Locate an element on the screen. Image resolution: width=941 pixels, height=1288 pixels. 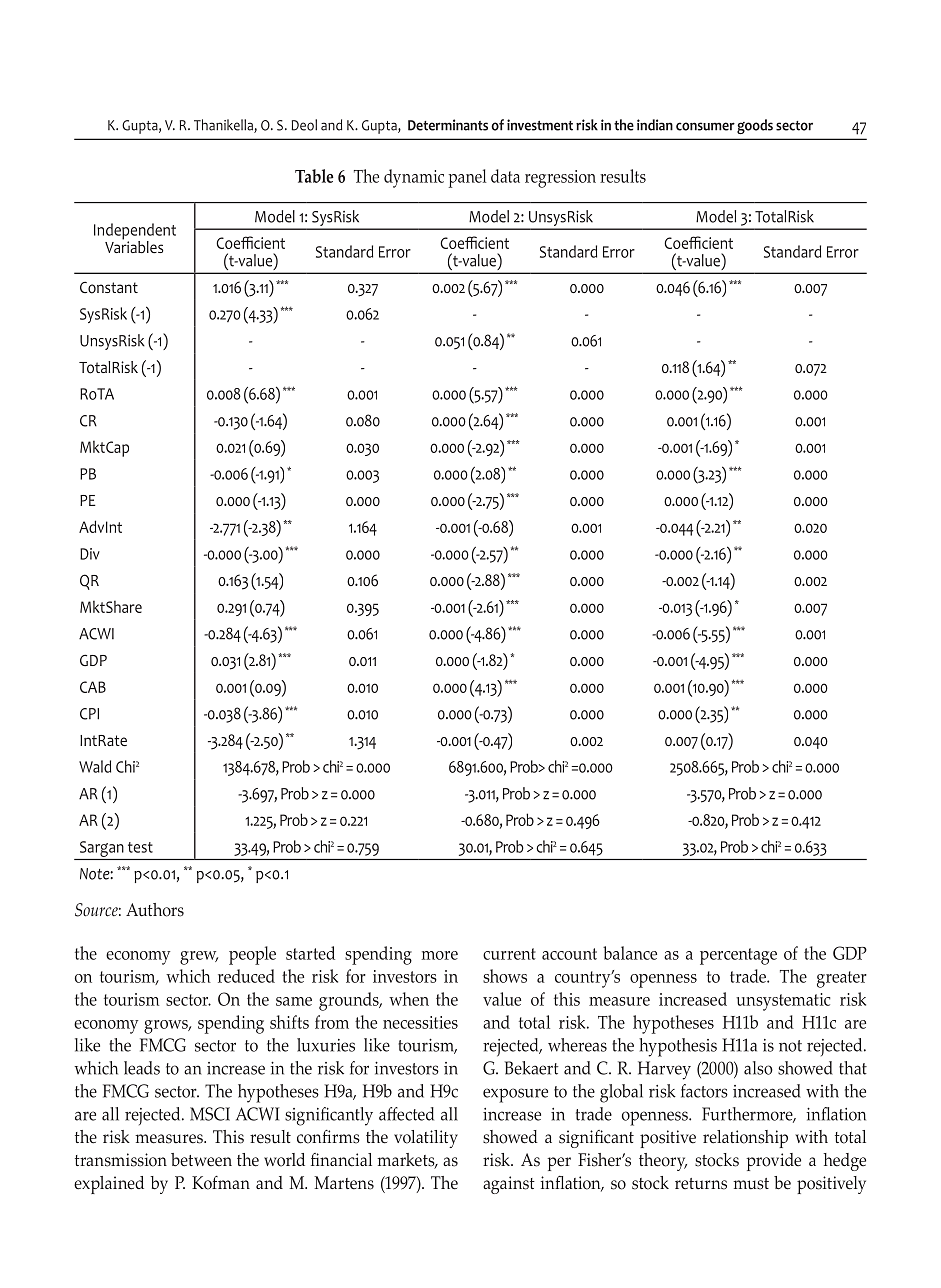
Constant is located at coordinates (109, 287).
